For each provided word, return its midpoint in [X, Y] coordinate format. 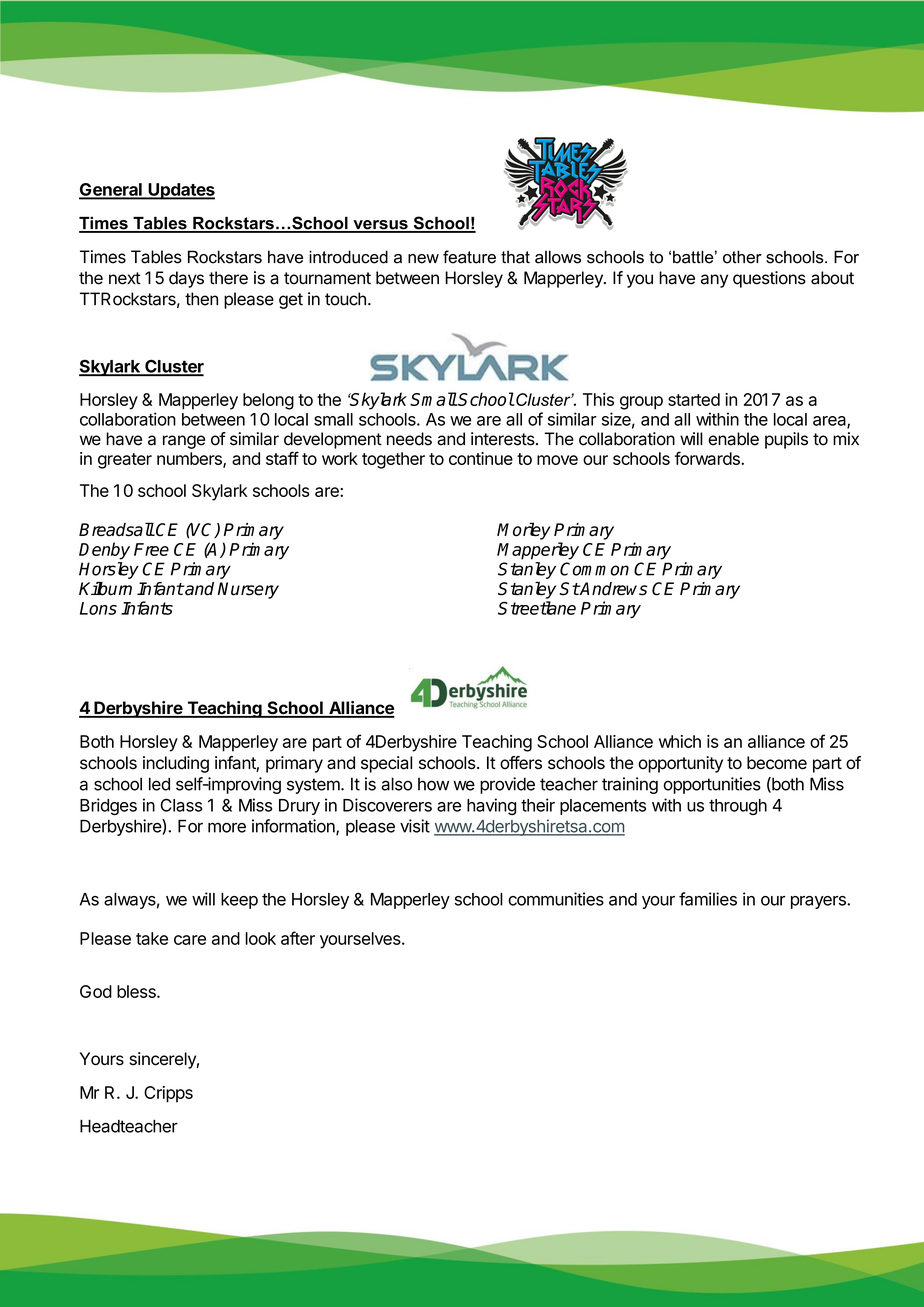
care [190, 940]
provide [507, 785]
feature [469, 257]
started [694, 399]
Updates [180, 191]
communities [556, 899]
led [159, 784]
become [777, 763]
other [742, 257]
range [184, 442]
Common [594, 569]
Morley [524, 531]
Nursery [248, 590]
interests [504, 439]
